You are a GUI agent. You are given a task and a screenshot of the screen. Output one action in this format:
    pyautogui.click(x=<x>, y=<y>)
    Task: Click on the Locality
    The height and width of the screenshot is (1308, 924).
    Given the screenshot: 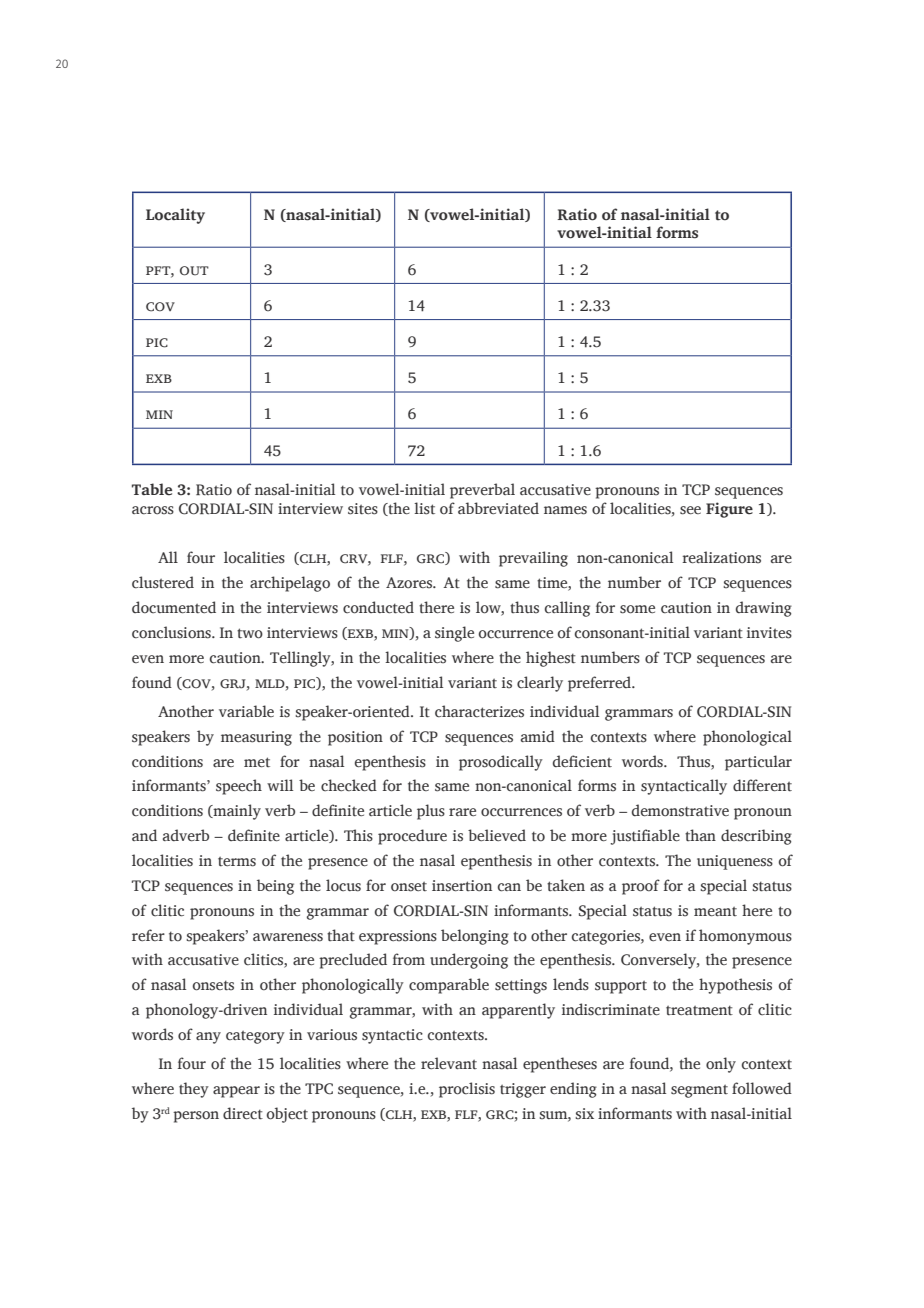 What is the action you would take?
    pyautogui.click(x=175, y=216)
